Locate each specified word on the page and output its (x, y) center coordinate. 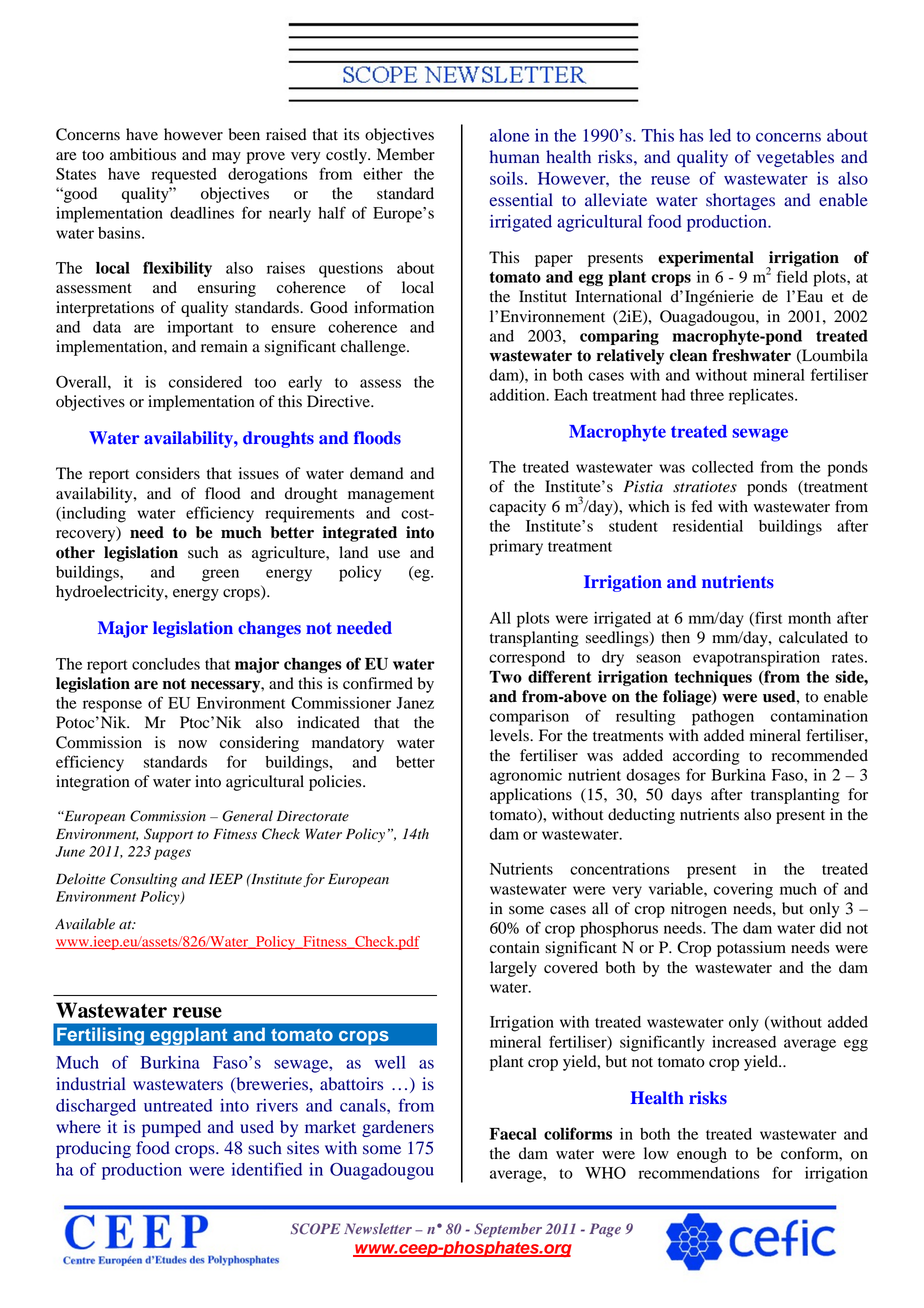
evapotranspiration (756, 659)
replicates (762, 397)
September (508, 1230)
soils (506, 178)
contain (515, 947)
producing (93, 1149)
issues (259, 473)
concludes (166, 664)
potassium (751, 949)
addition (519, 395)
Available (85, 924)
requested (184, 176)
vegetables (795, 158)
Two (505, 676)
